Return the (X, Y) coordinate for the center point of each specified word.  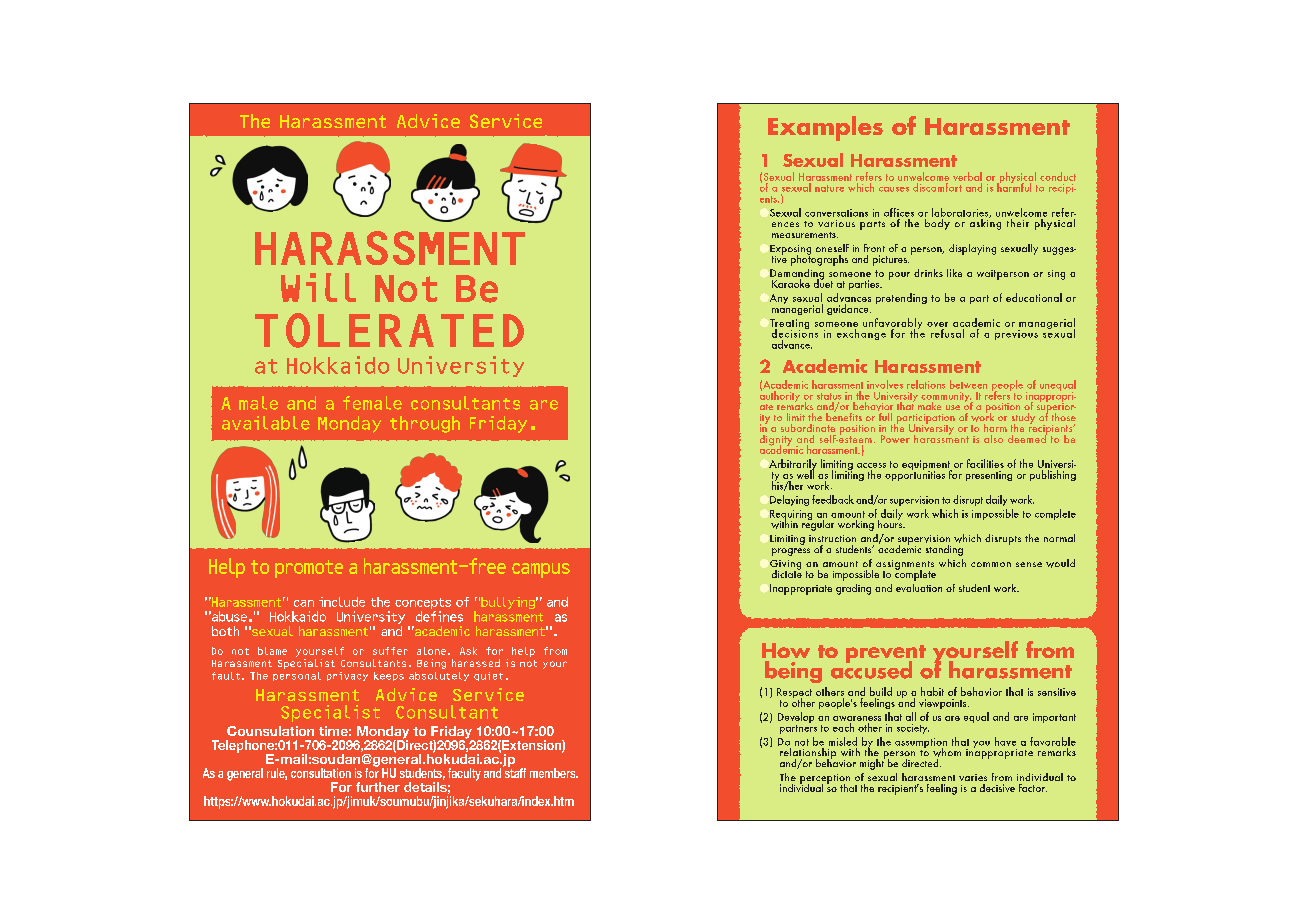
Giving (785, 566)
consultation (321, 773)
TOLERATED (389, 330)
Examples (825, 128)
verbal (967, 178)
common (991, 564)
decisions (795, 332)
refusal (947, 333)
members (554, 773)
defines (439, 616)
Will (318, 287)
